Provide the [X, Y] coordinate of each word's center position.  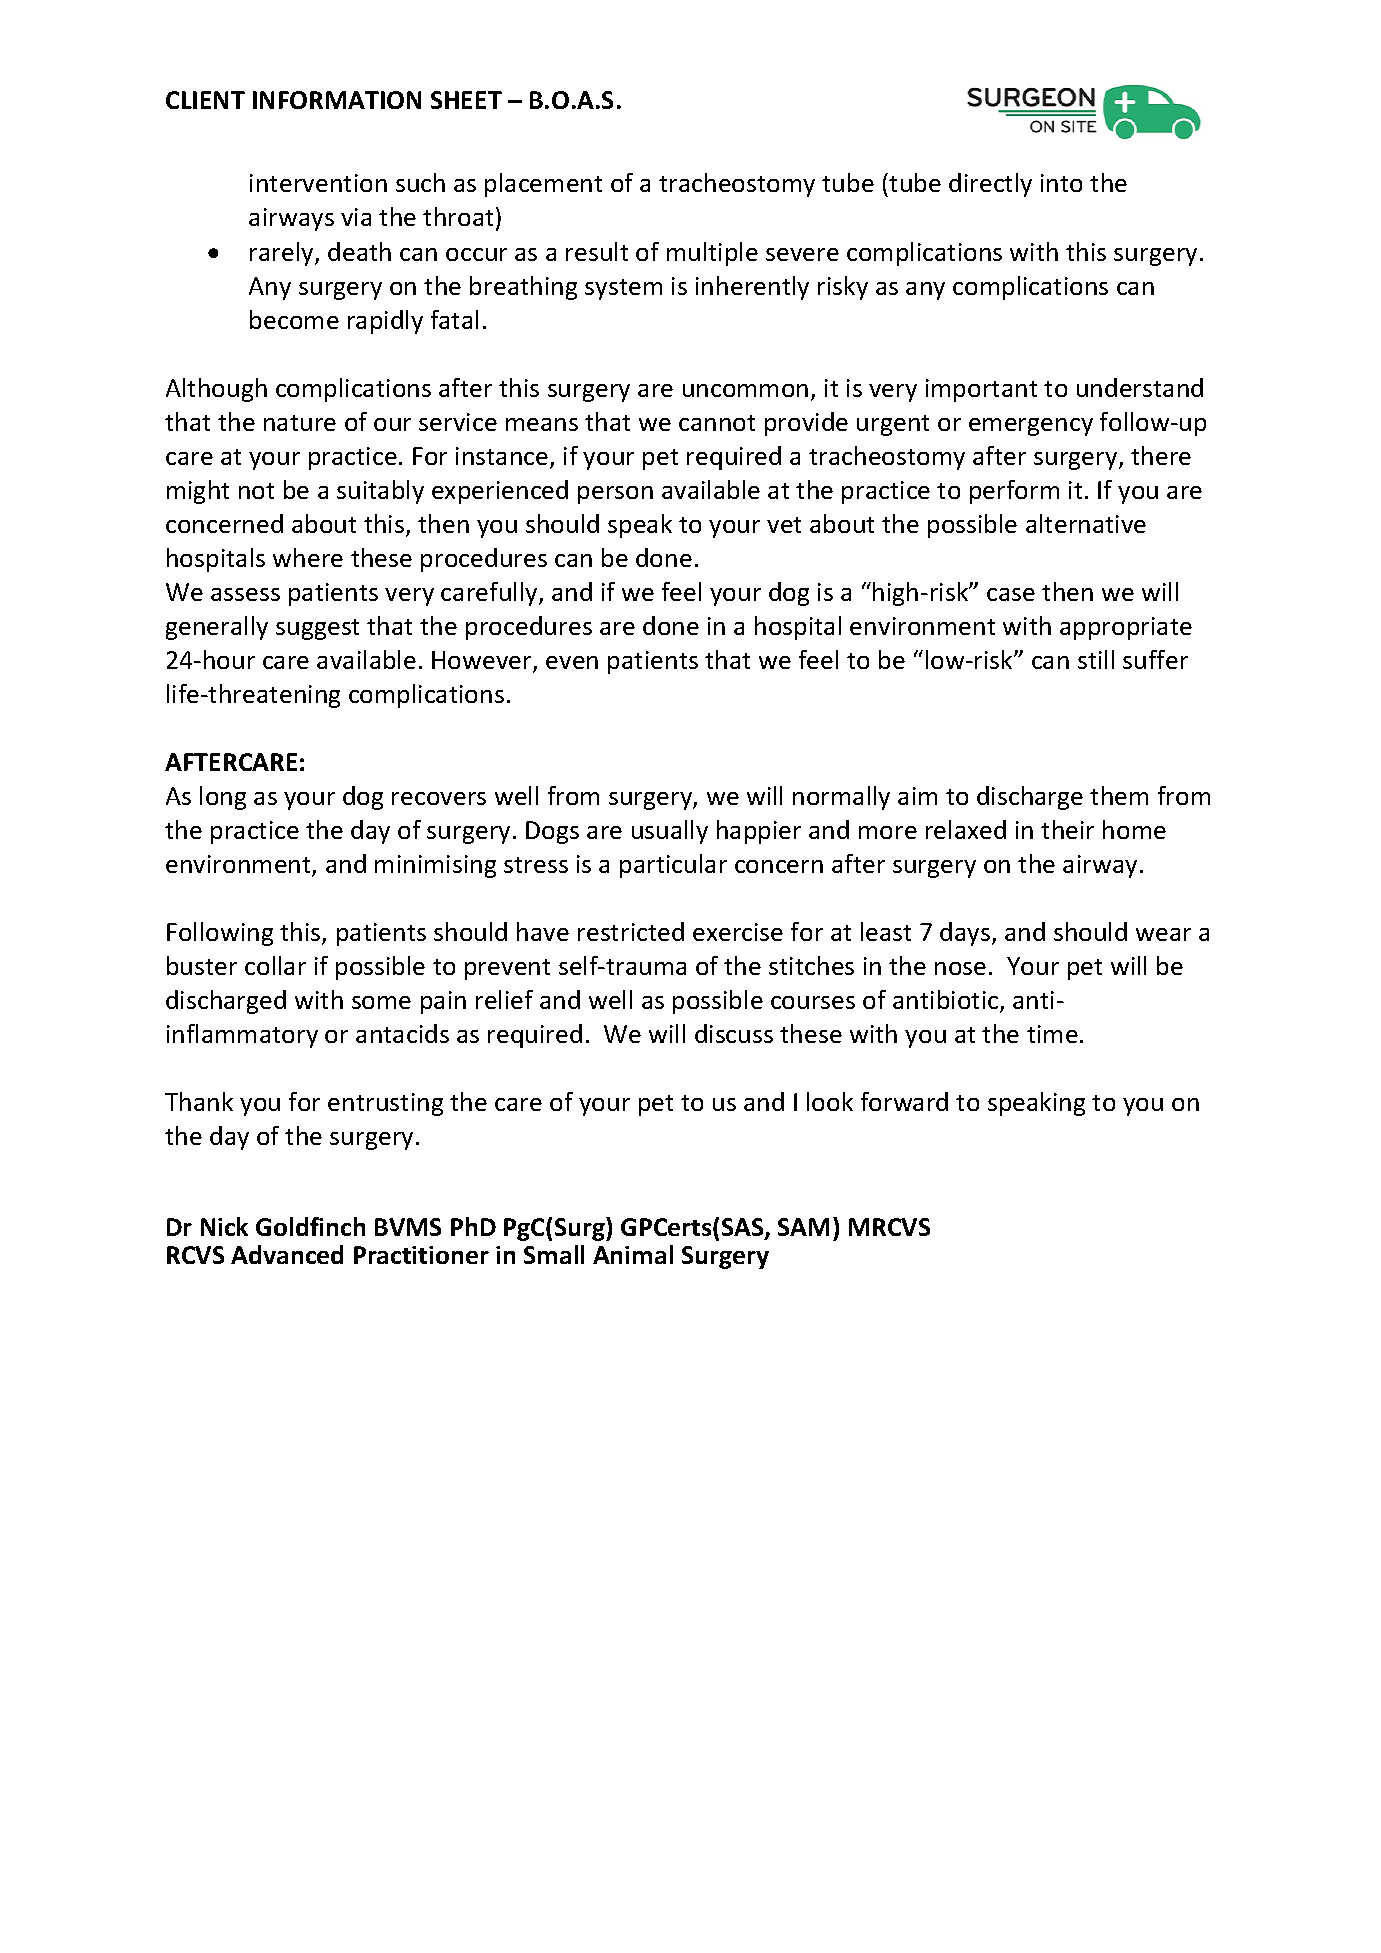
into [1061, 183]
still [1096, 659]
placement [543, 185]
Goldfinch [310, 1226]
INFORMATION [337, 100]
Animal [633, 1254]
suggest [317, 629]
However [483, 661]
